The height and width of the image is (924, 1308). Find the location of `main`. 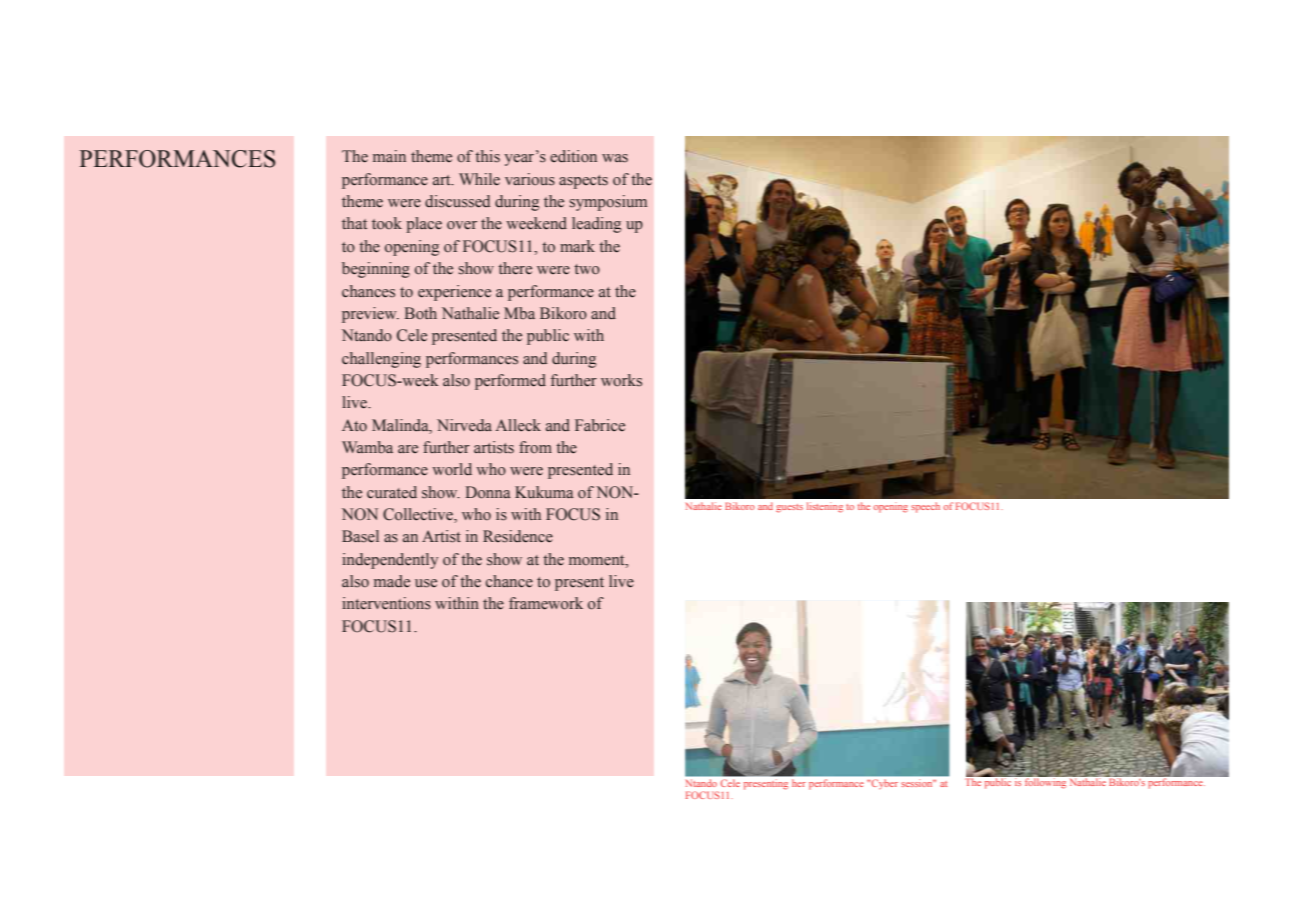

main is located at coordinates (389, 156).
